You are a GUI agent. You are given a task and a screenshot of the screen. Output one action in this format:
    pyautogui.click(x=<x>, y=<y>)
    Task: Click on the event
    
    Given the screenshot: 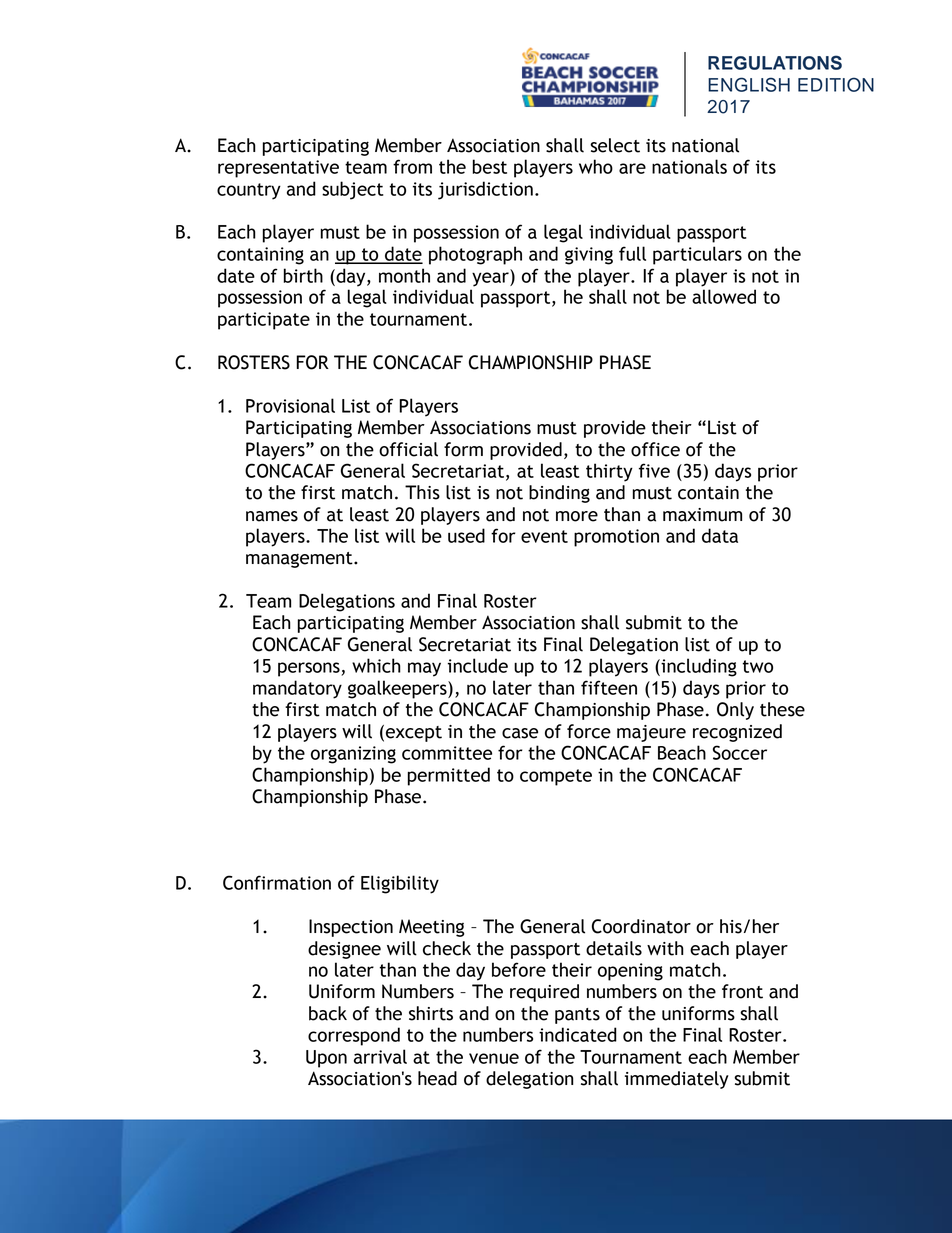 What is the action you would take?
    pyautogui.click(x=544, y=536)
